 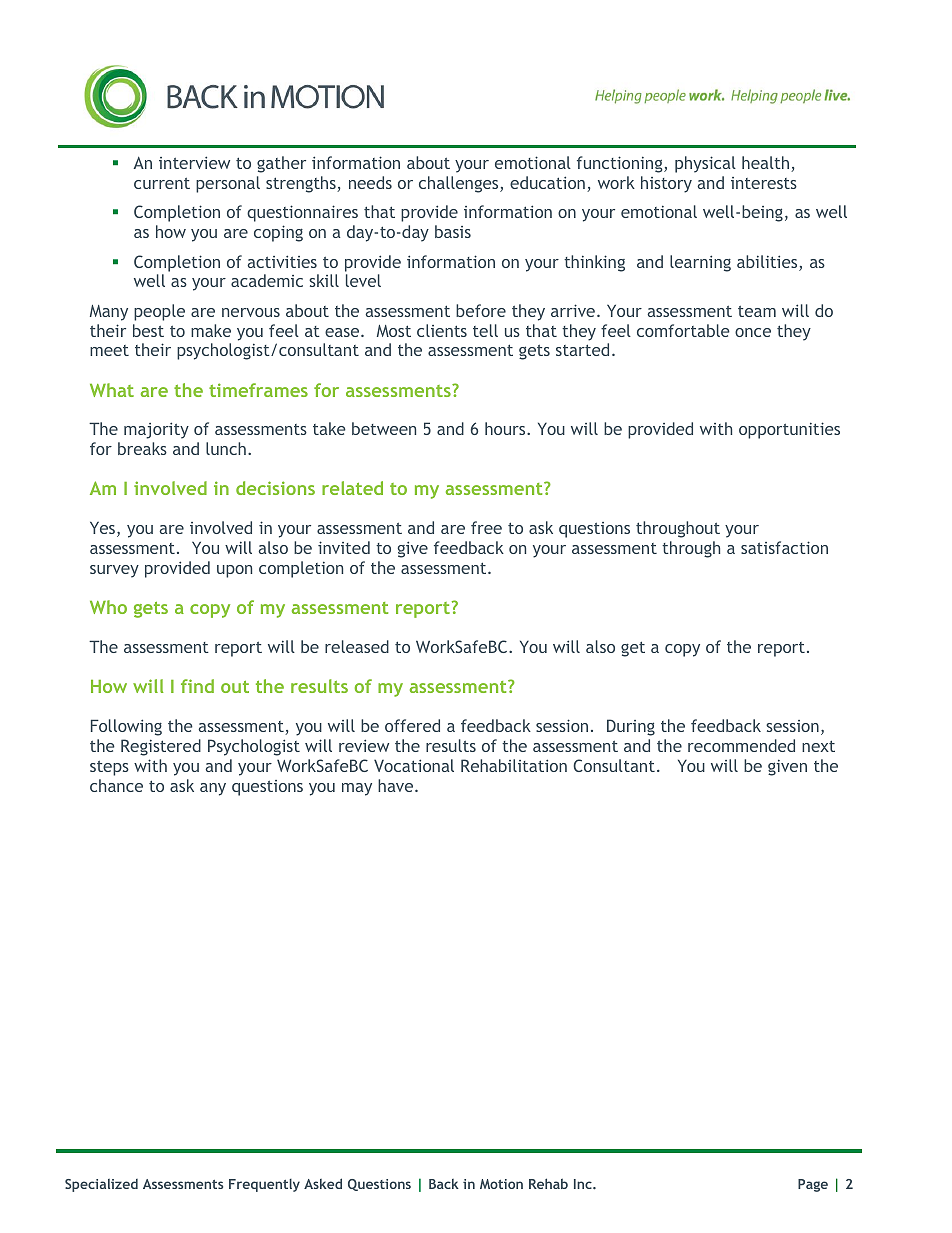 I want to click on current, so click(x=162, y=183).
